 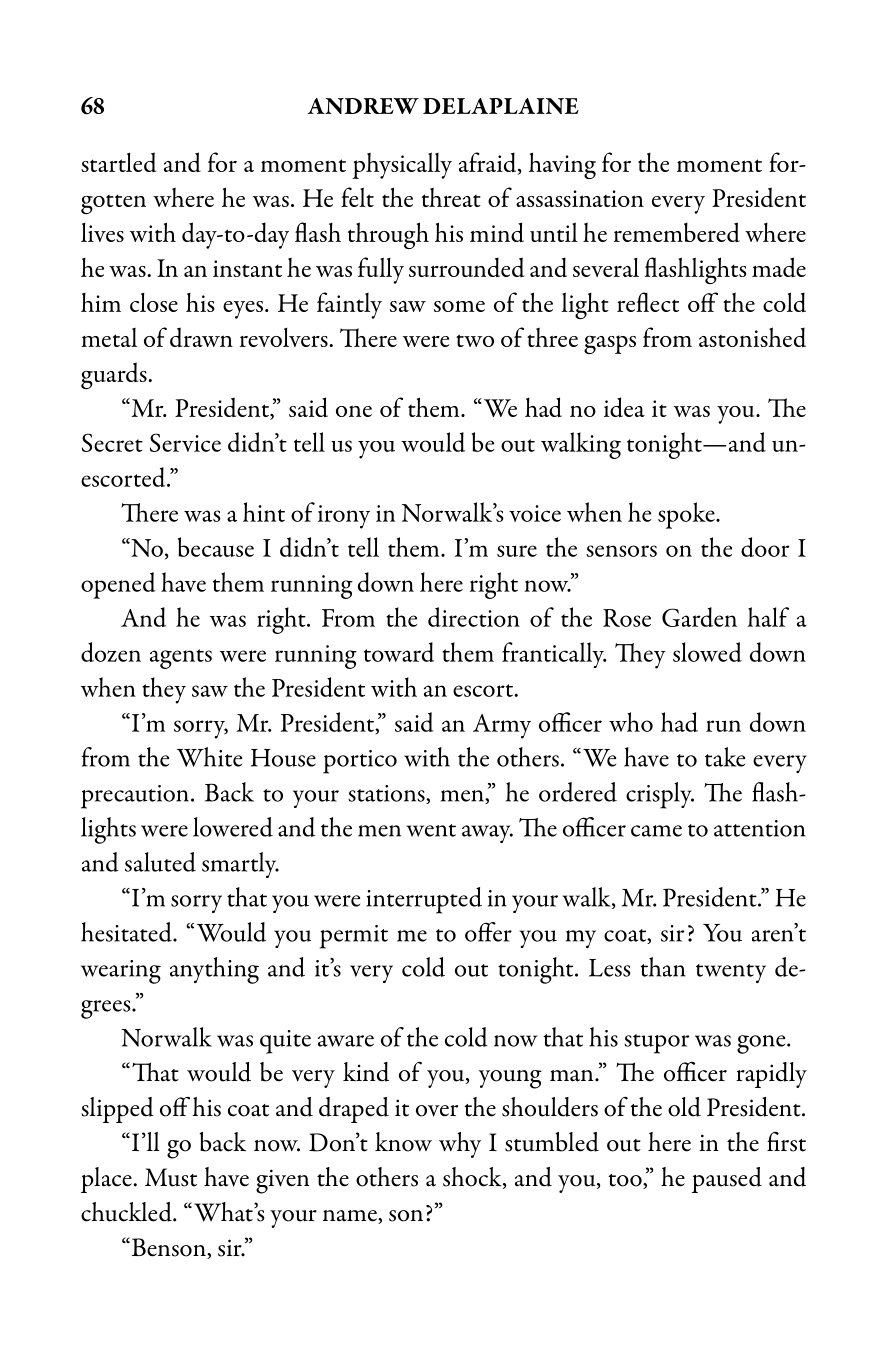 What do you see at coordinates (118, 162) in the page?
I see `startled` at bounding box center [118, 162].
